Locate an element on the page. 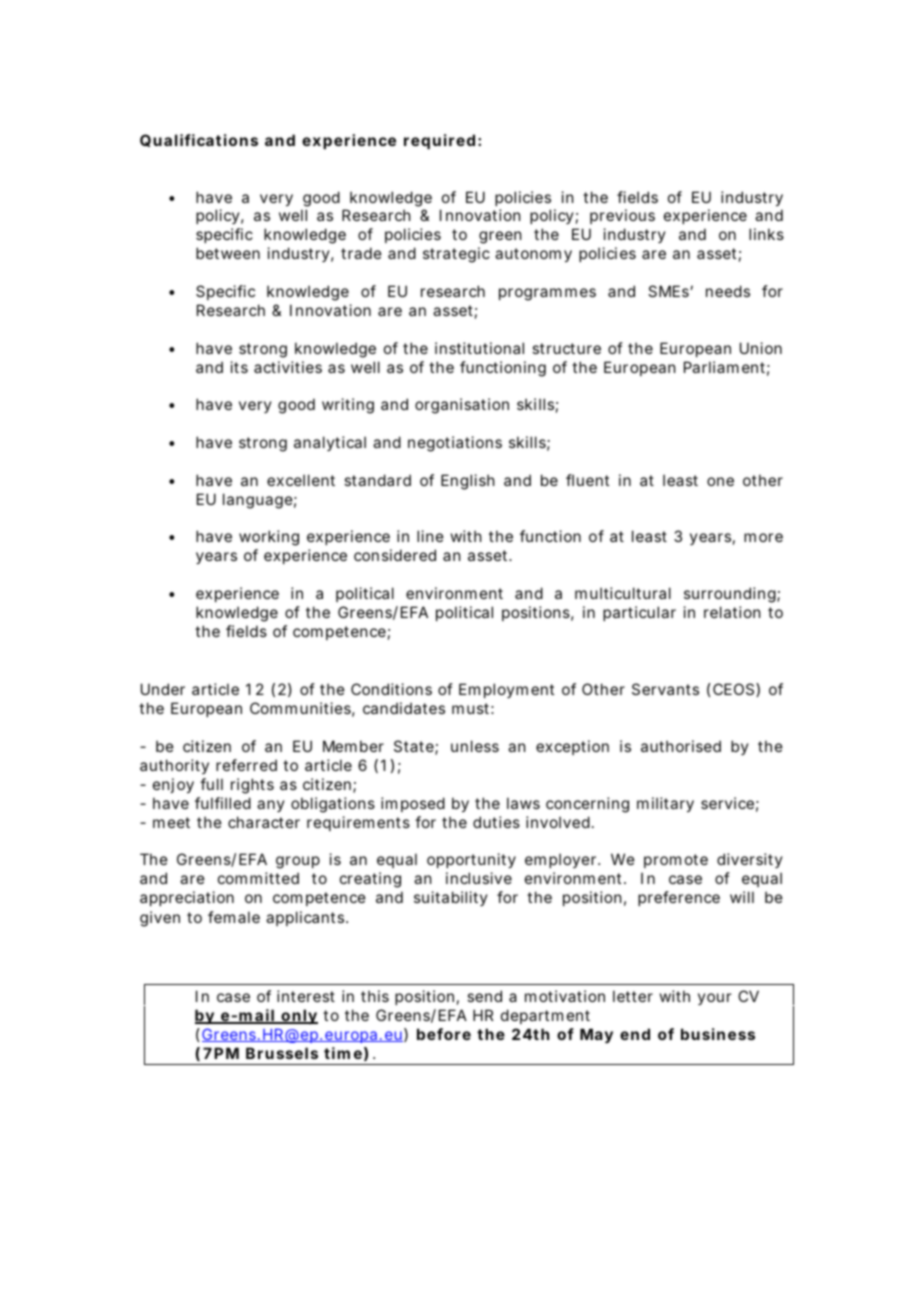  required is located at coordinates (439, 141).
